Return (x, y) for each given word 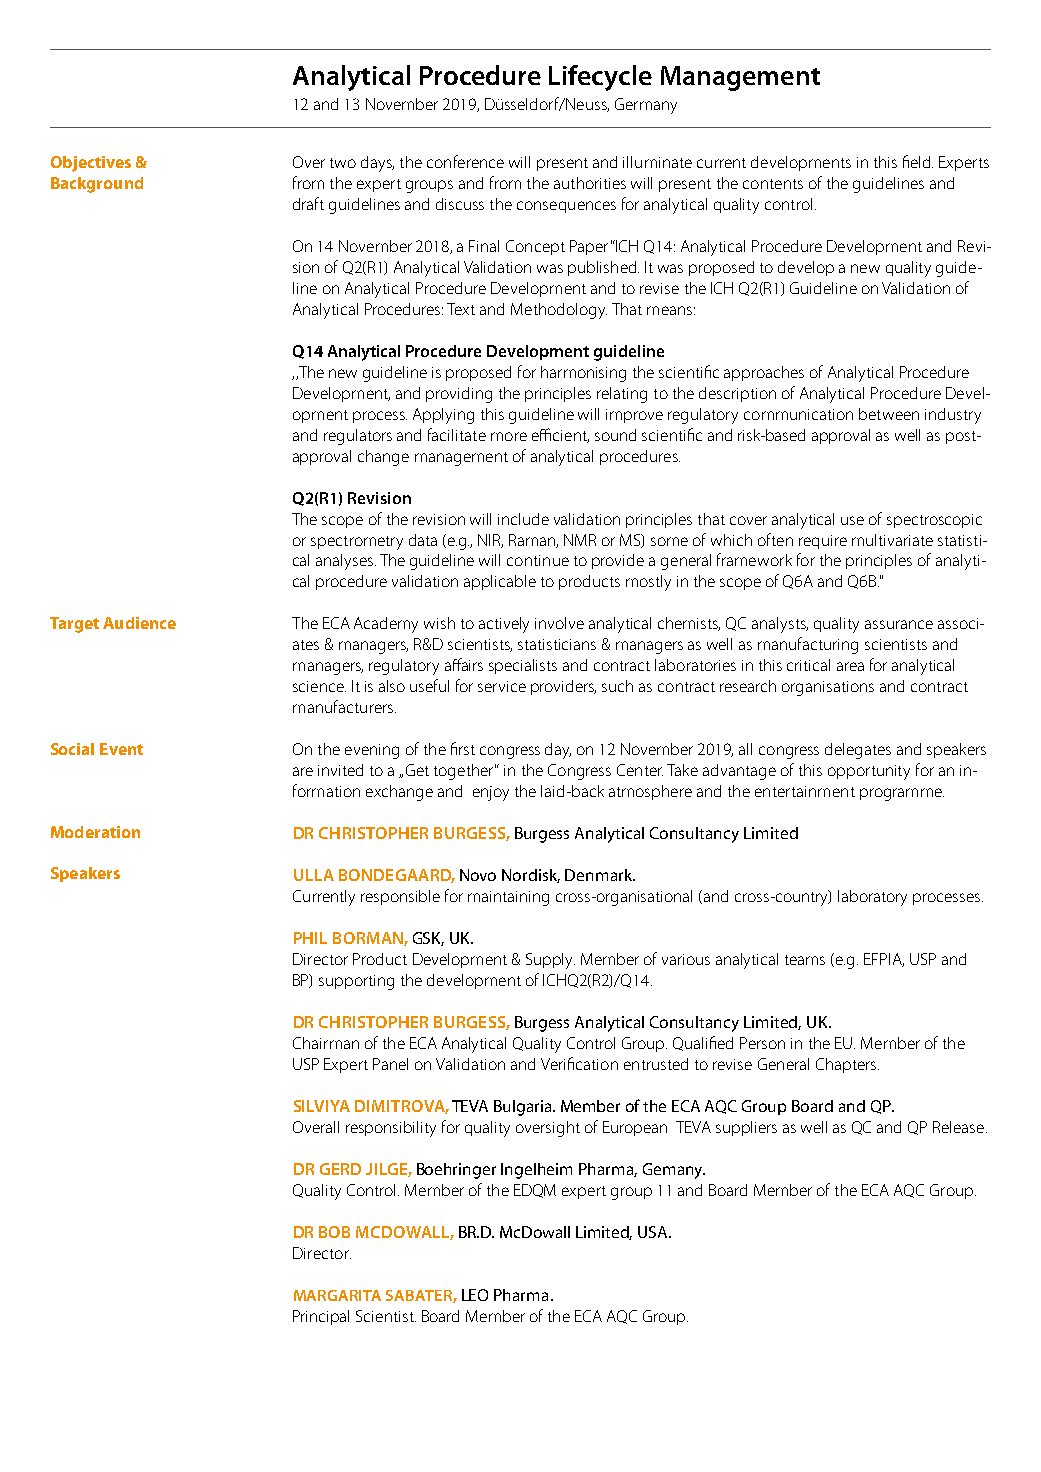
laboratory (872, 898)
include (523, 519)
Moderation (95, 832)
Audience (139, 623)
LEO (475, 1295)
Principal (321, 1317)
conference (465, 161)
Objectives (91, 164)
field (918, 161)
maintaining (508, 898)
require (823, 542)
